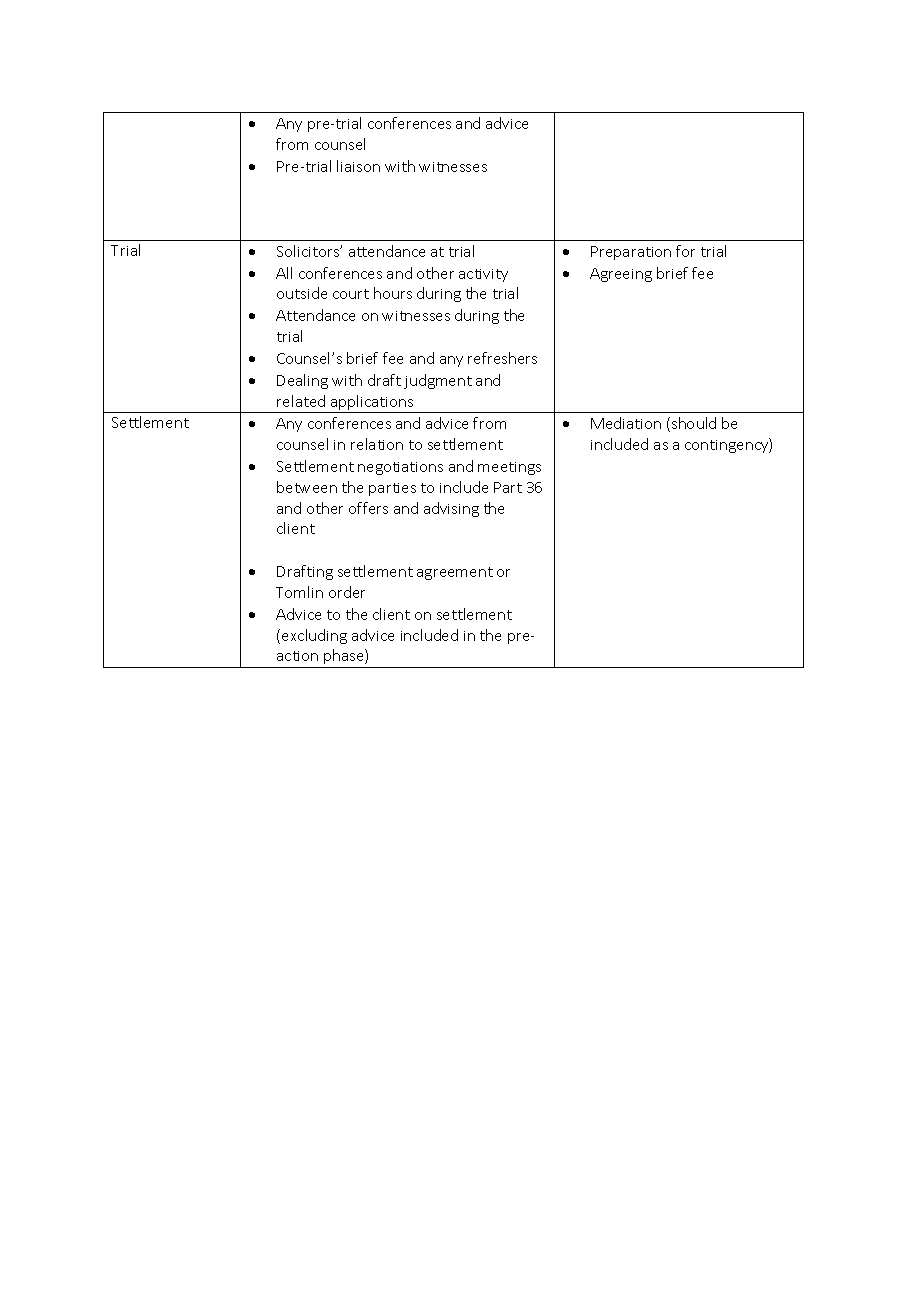  Describe the element at coordinates (455, 573) in the screenshot. I see `agreement` at that location.
